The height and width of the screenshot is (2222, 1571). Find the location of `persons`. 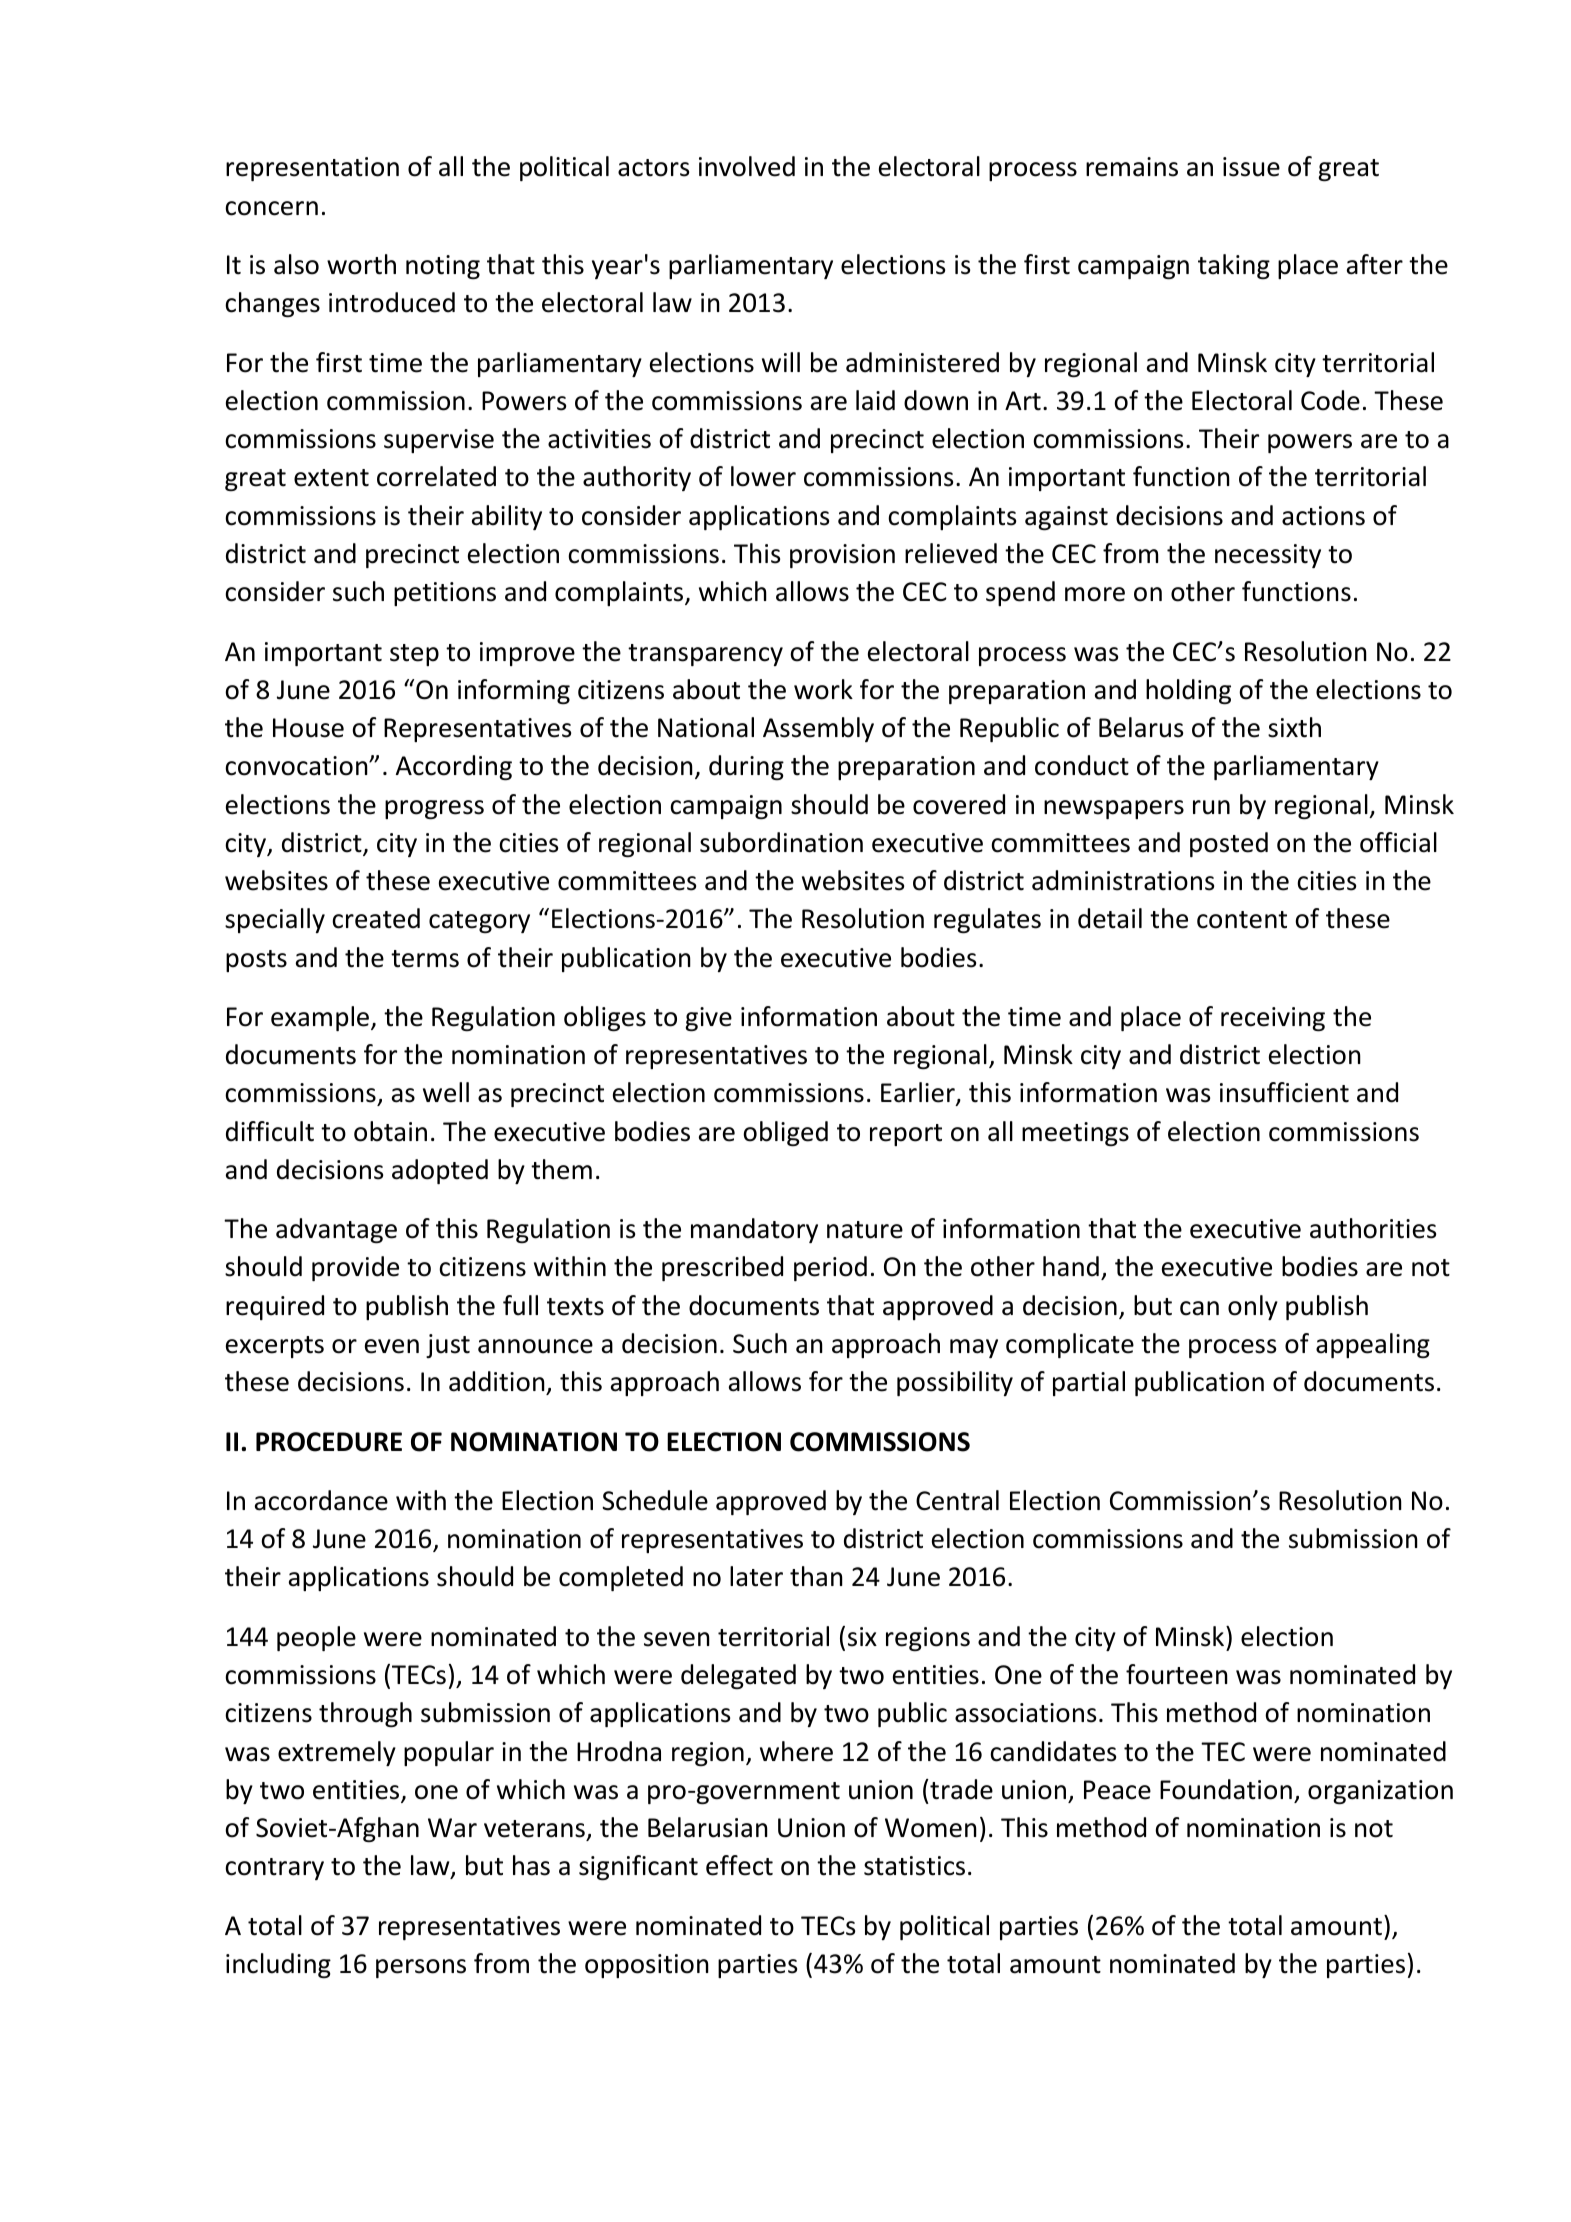

persons is located at coordinates (421, 1968).
